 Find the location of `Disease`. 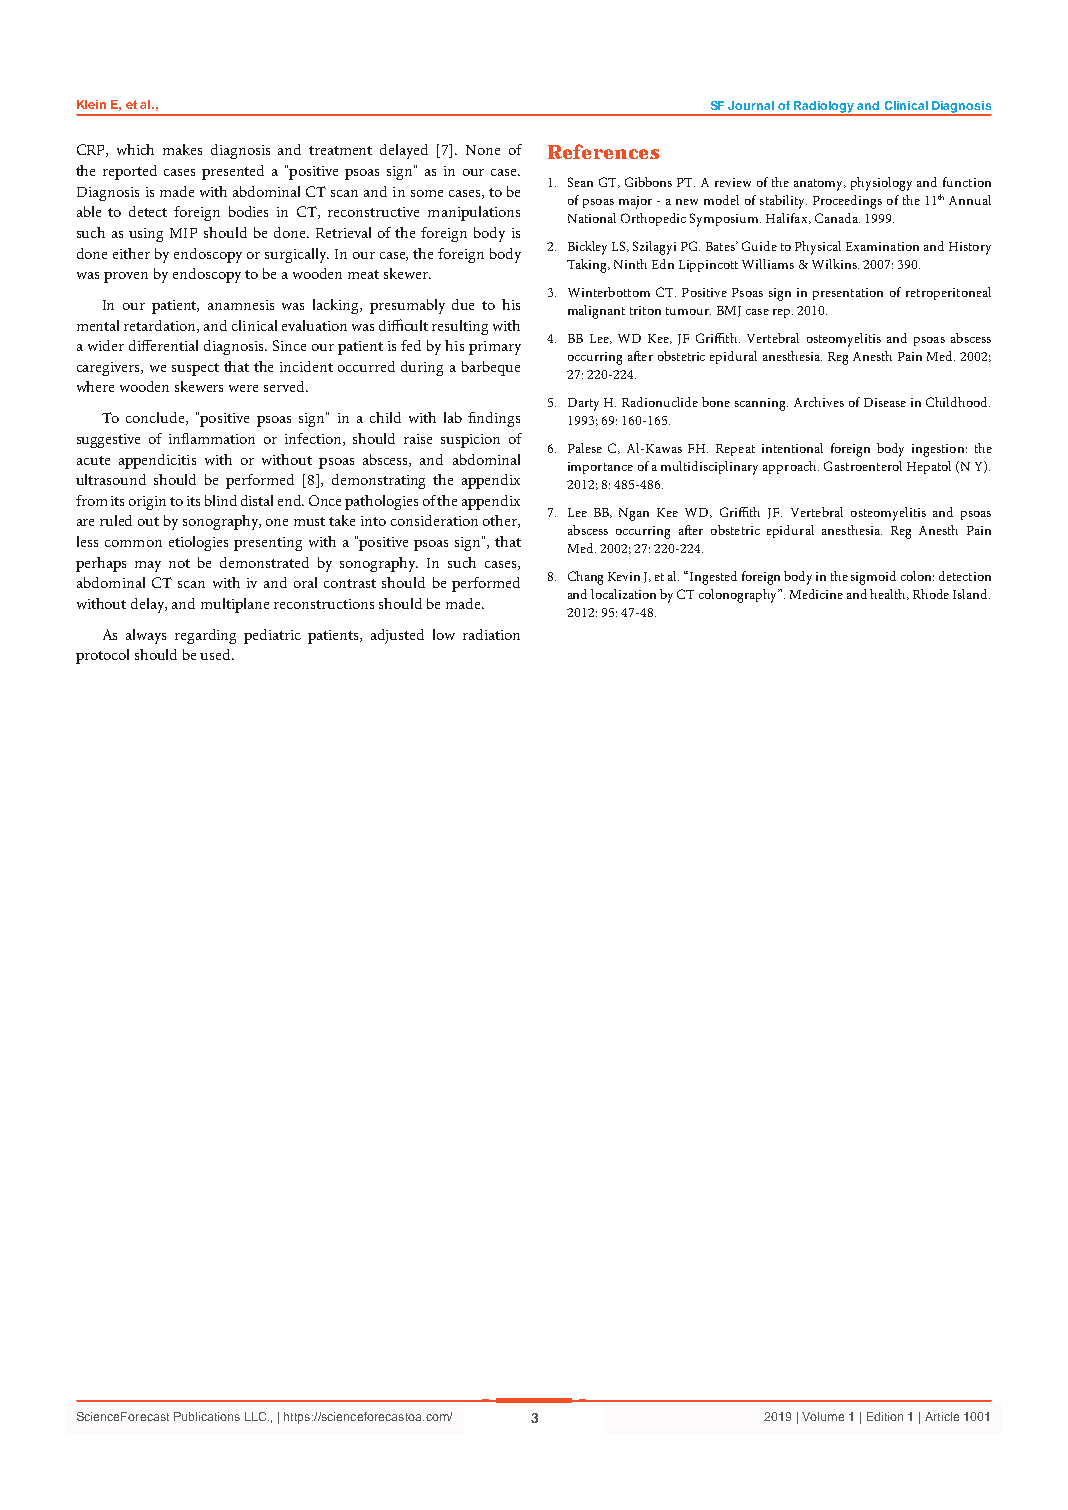

Disease is located at coordinates (885, 402).
